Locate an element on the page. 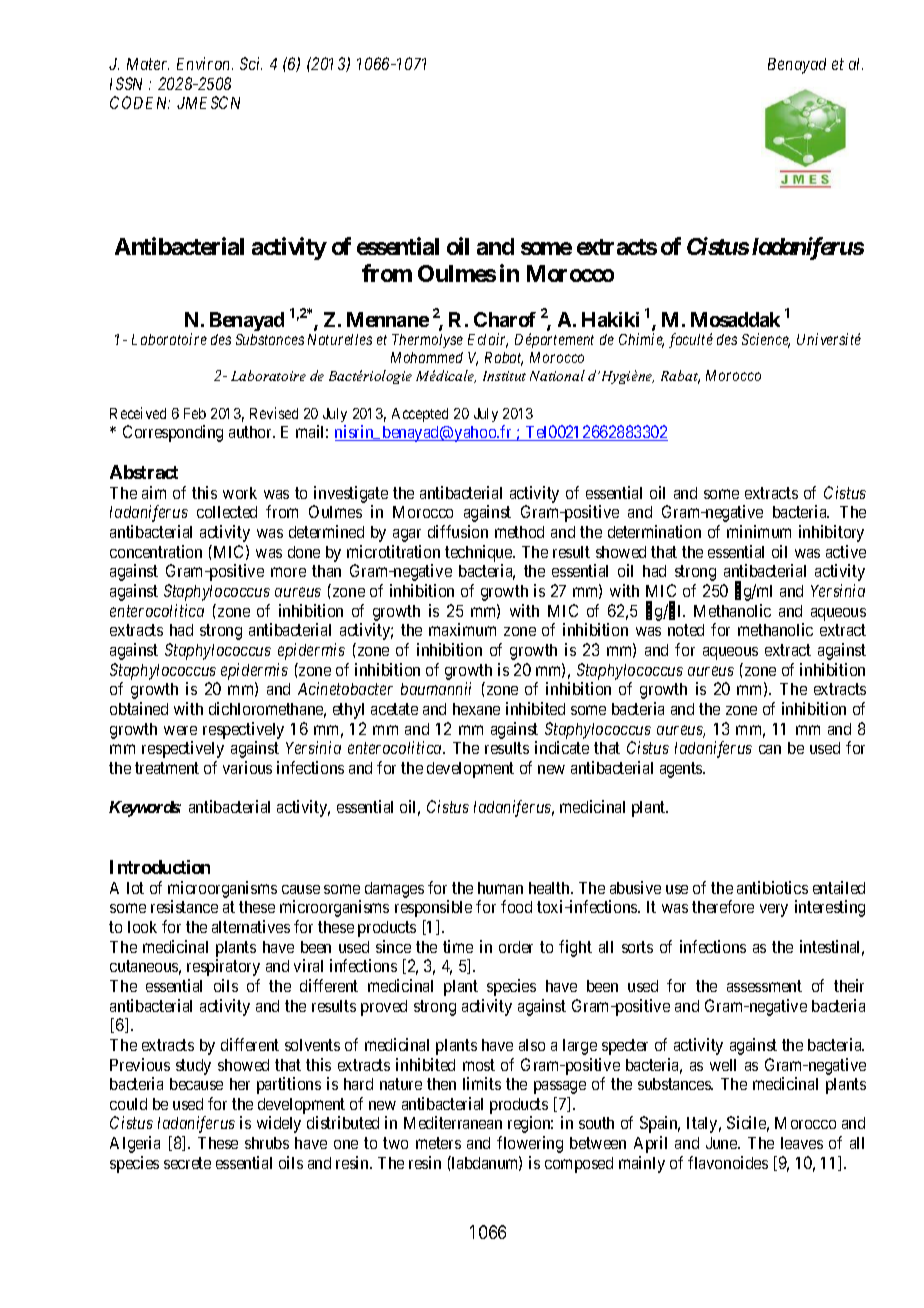 The width and height of the image is (924, 1308). antibiotics is located at coordinates (772, 887).
